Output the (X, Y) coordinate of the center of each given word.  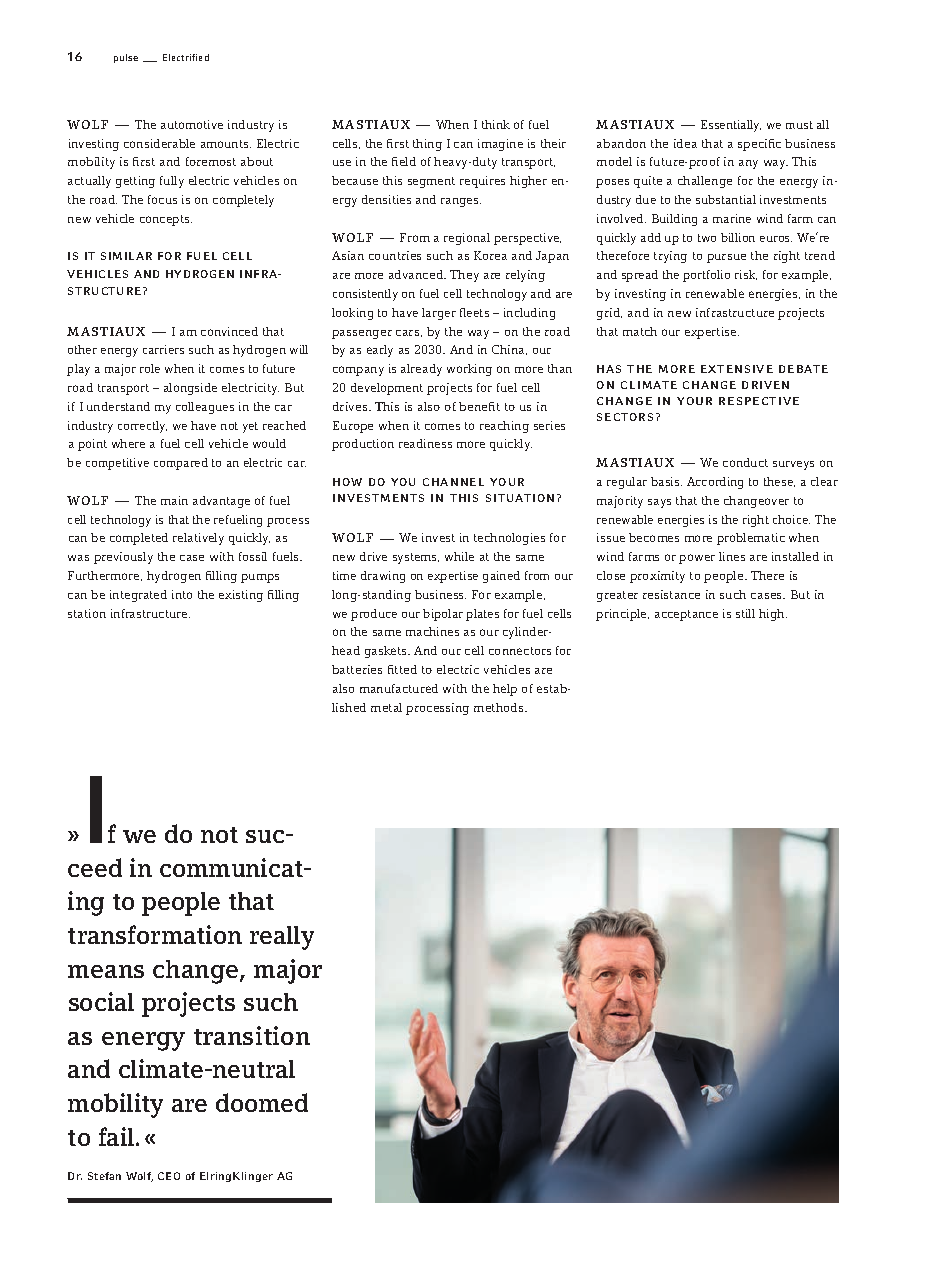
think (496, 124)
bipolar (443, 615)
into (182, 594)
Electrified (186, 57)
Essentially (731, 126)
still (745, 613)
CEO (169, 1176)
